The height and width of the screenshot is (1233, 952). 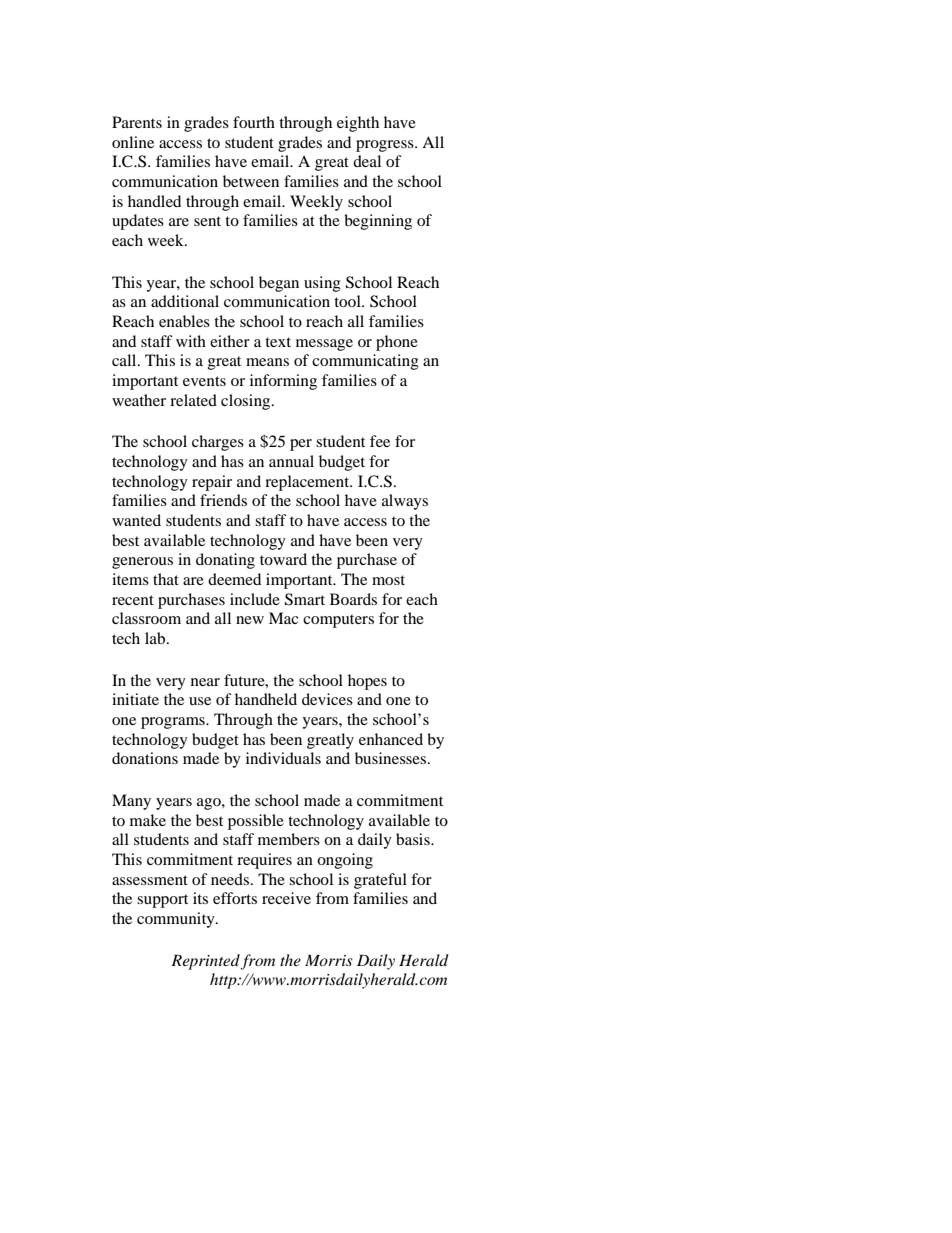 I want to click on community, so click(x=177, y=920).
